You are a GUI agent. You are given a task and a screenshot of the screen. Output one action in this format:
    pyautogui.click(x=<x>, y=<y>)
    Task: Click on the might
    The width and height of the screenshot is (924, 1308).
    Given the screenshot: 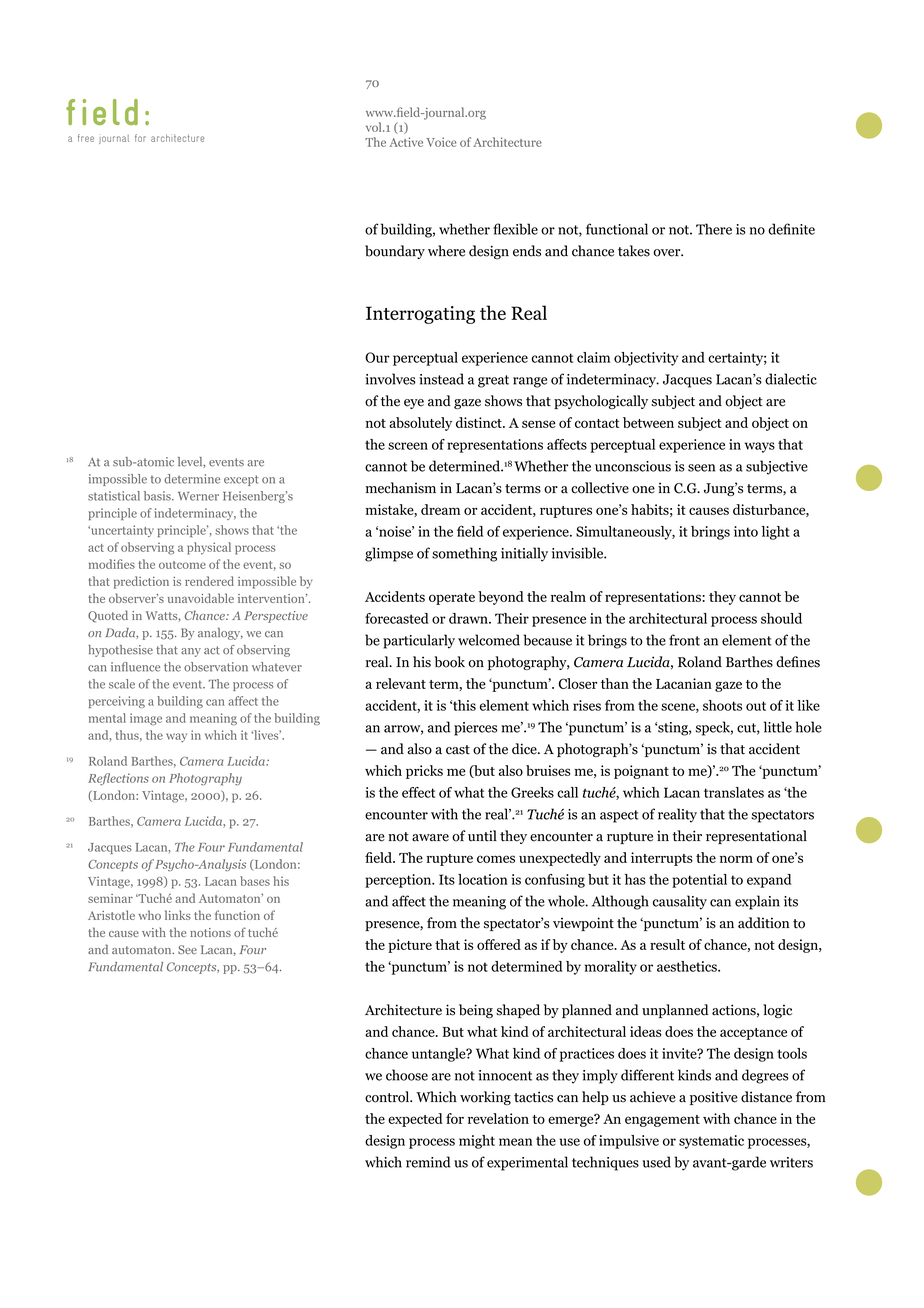 What is the action you would take?
    pyautogui.click(x=477, y=1142)
